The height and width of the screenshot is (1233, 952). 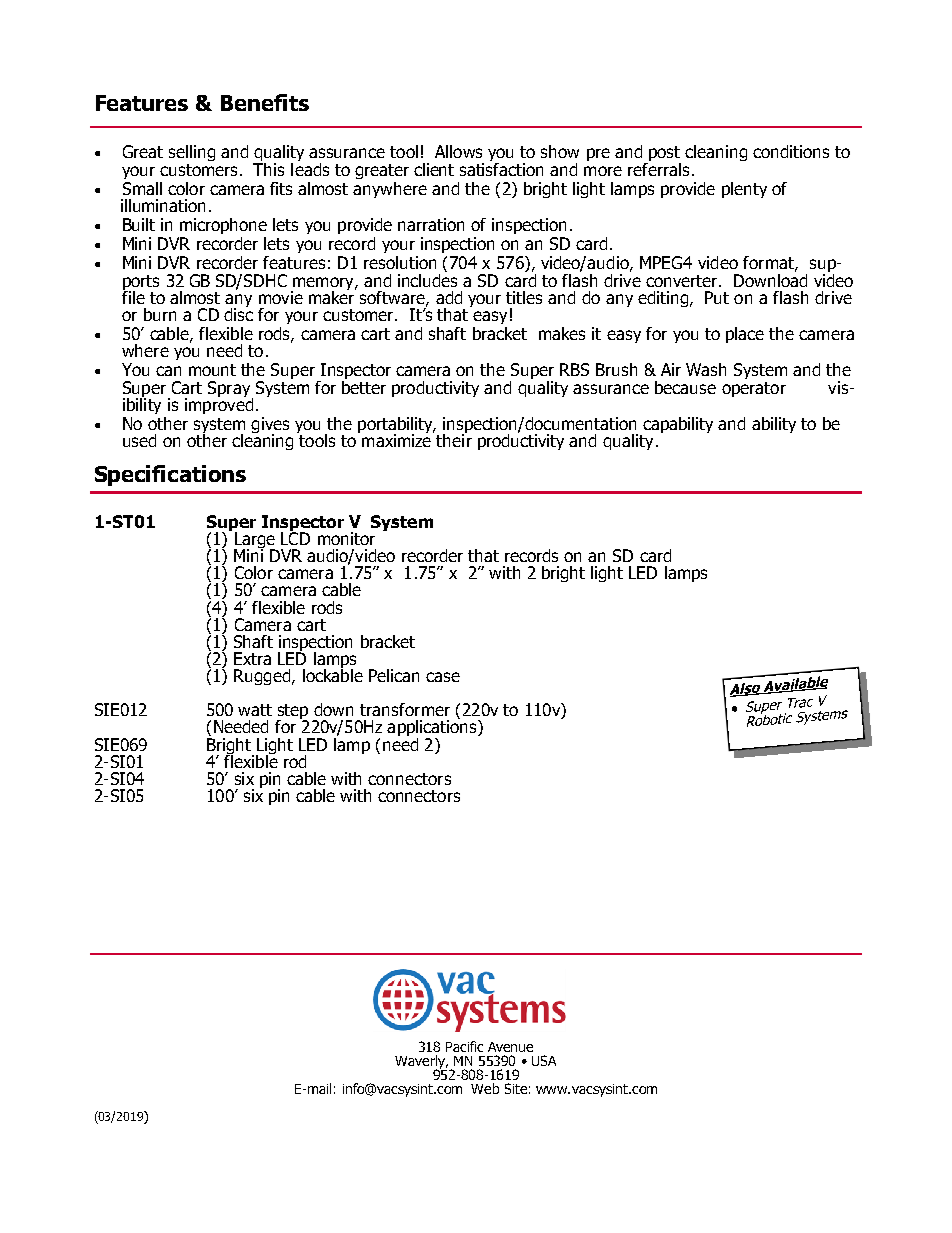 I want to click on client, so click(x=434, y=169).
